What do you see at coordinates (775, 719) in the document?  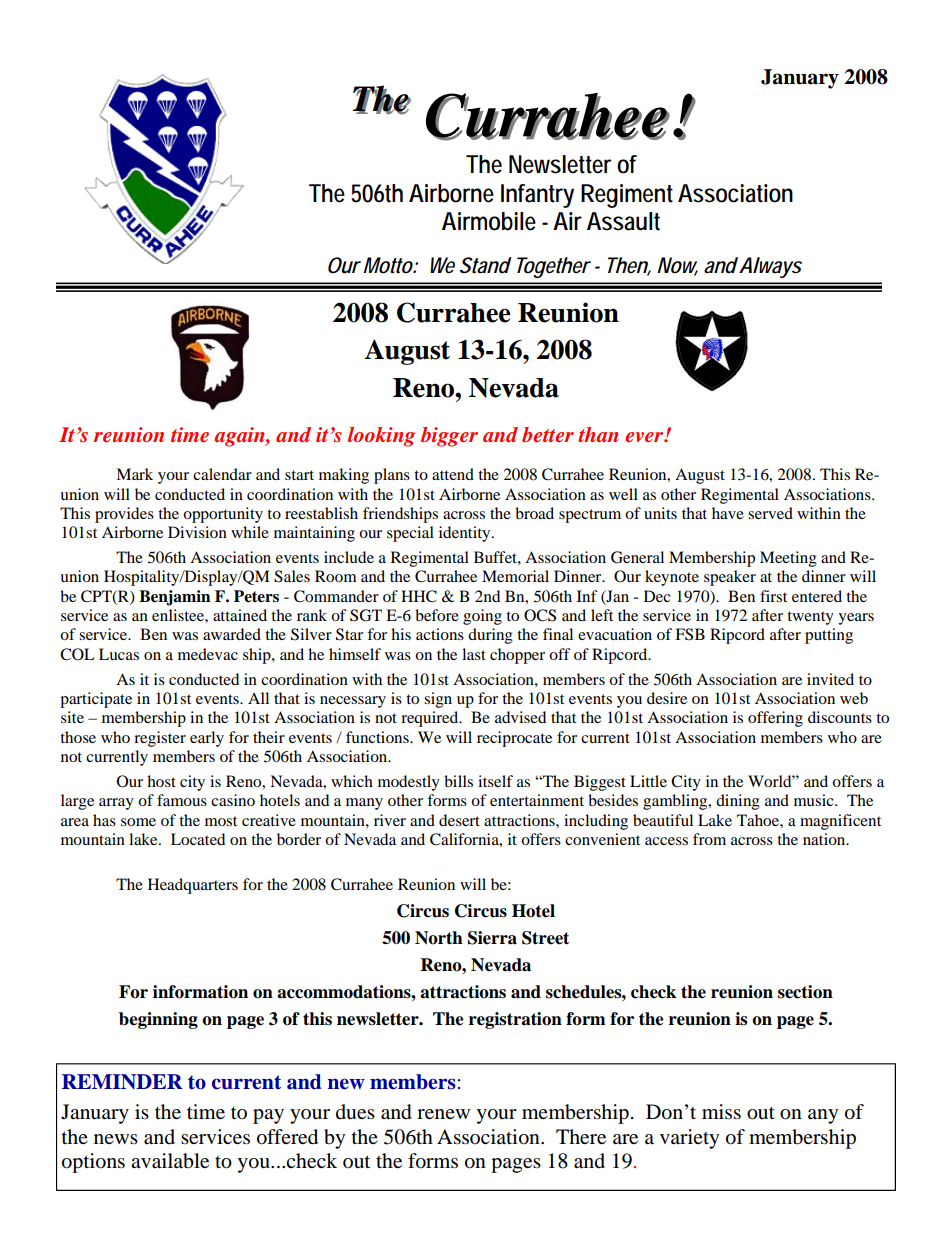 I see `offering` at bounding box center [775, 719].
